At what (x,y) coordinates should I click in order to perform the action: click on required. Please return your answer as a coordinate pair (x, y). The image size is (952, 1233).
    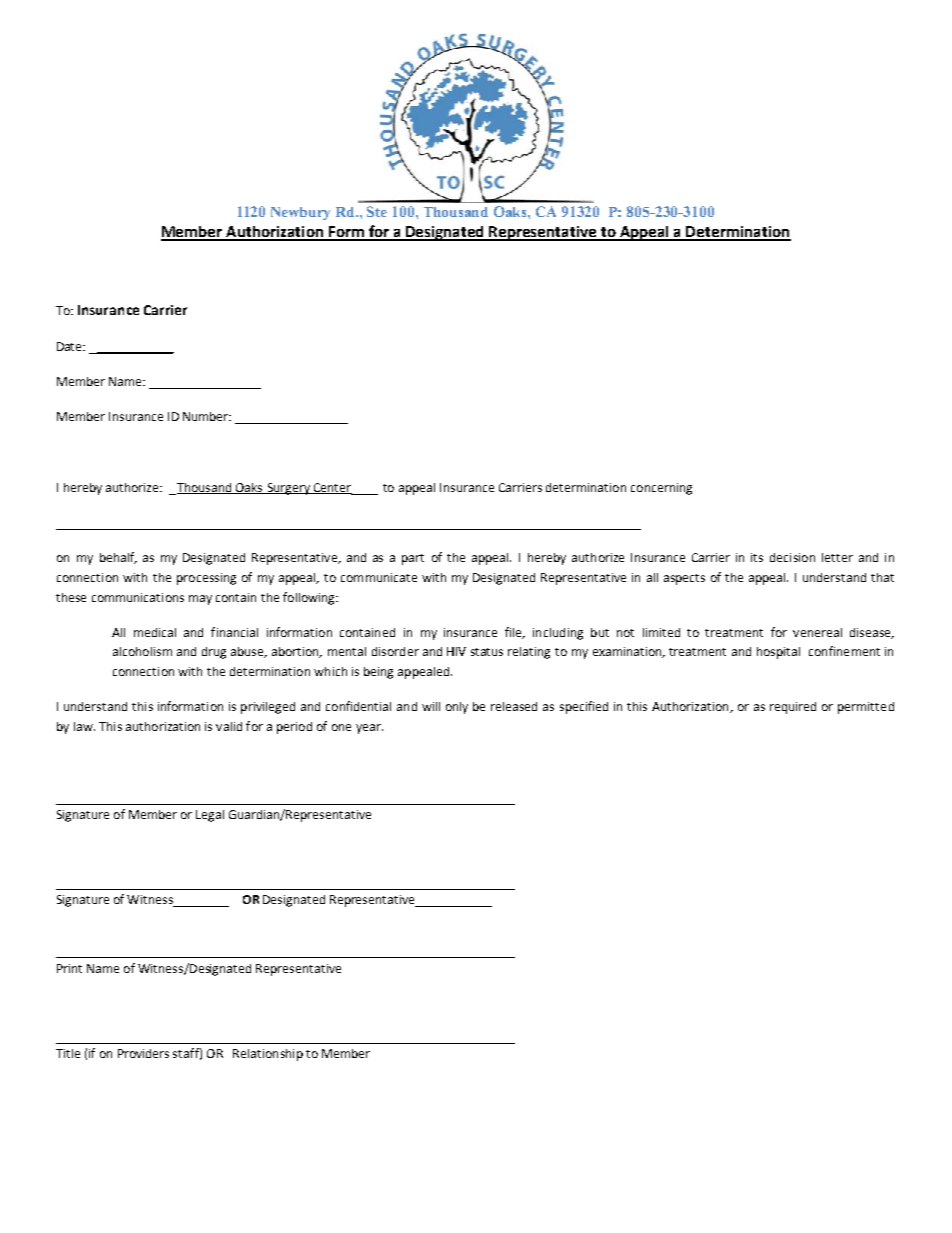
    Looking at the image, I should click on (793, 708).
